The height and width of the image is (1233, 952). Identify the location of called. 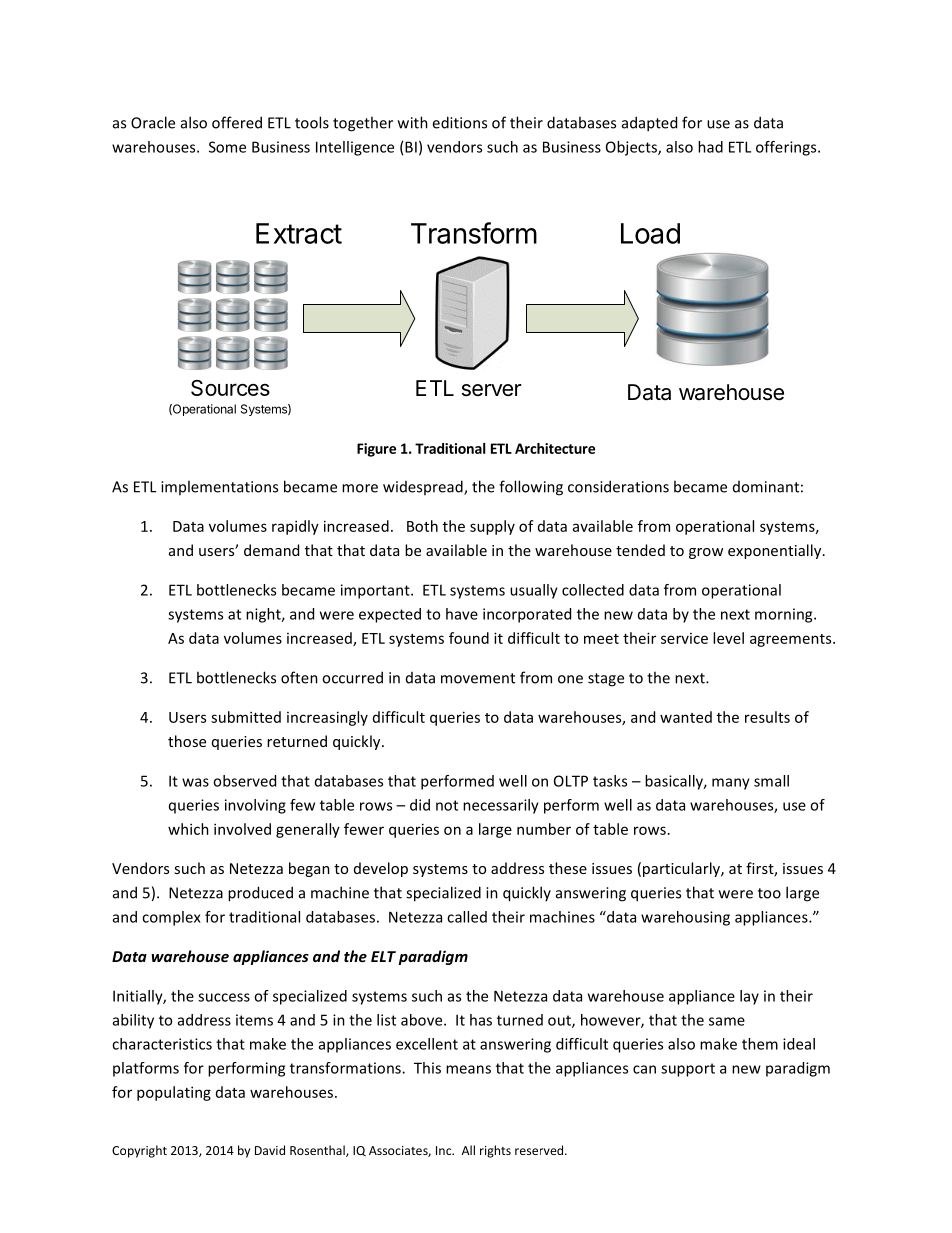
(467, 917).
